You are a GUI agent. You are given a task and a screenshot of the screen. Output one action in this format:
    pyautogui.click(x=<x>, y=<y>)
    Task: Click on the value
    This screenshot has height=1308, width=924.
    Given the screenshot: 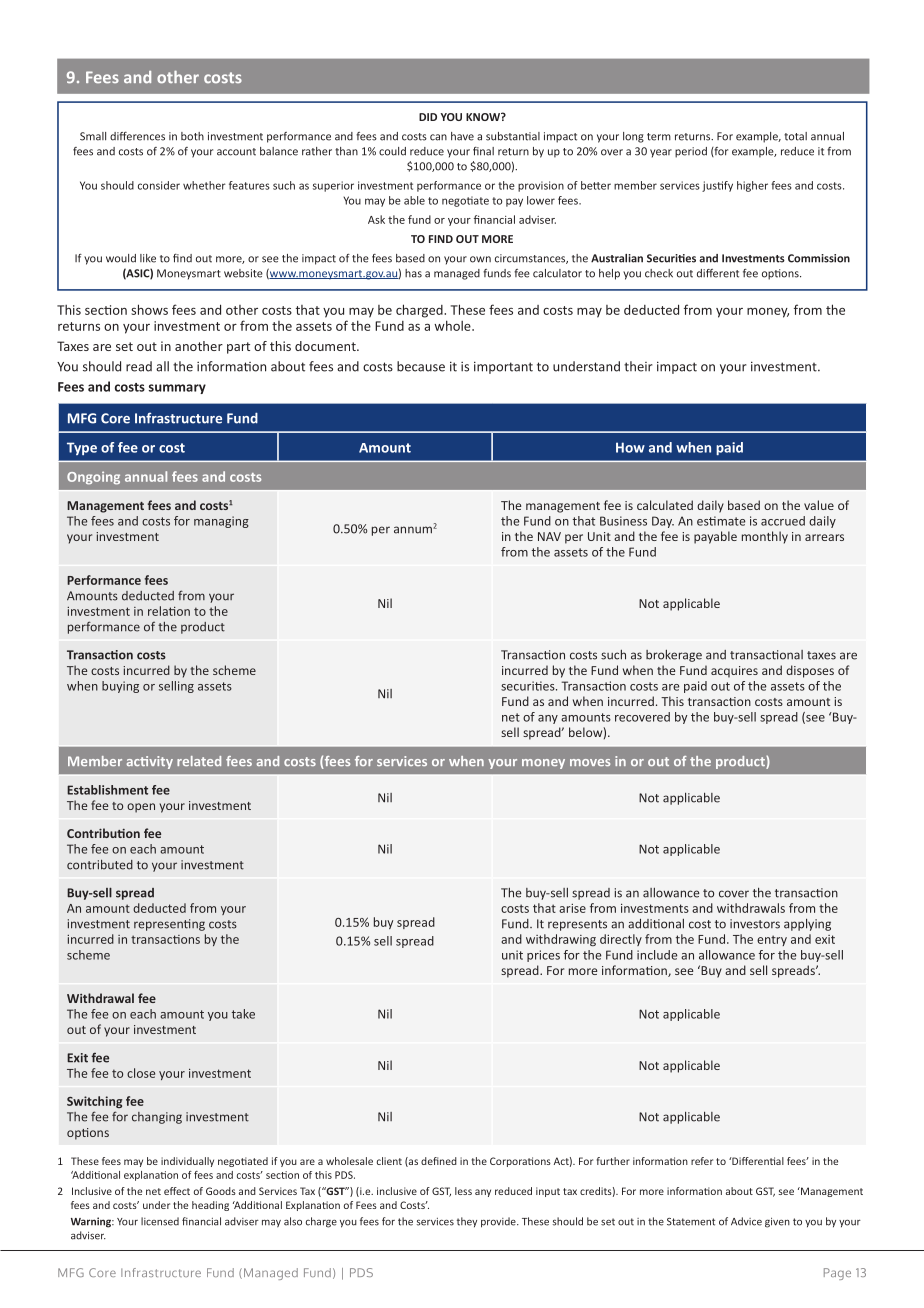 What is the action you would take?
    pyautogui.click(x=819, y=505)
